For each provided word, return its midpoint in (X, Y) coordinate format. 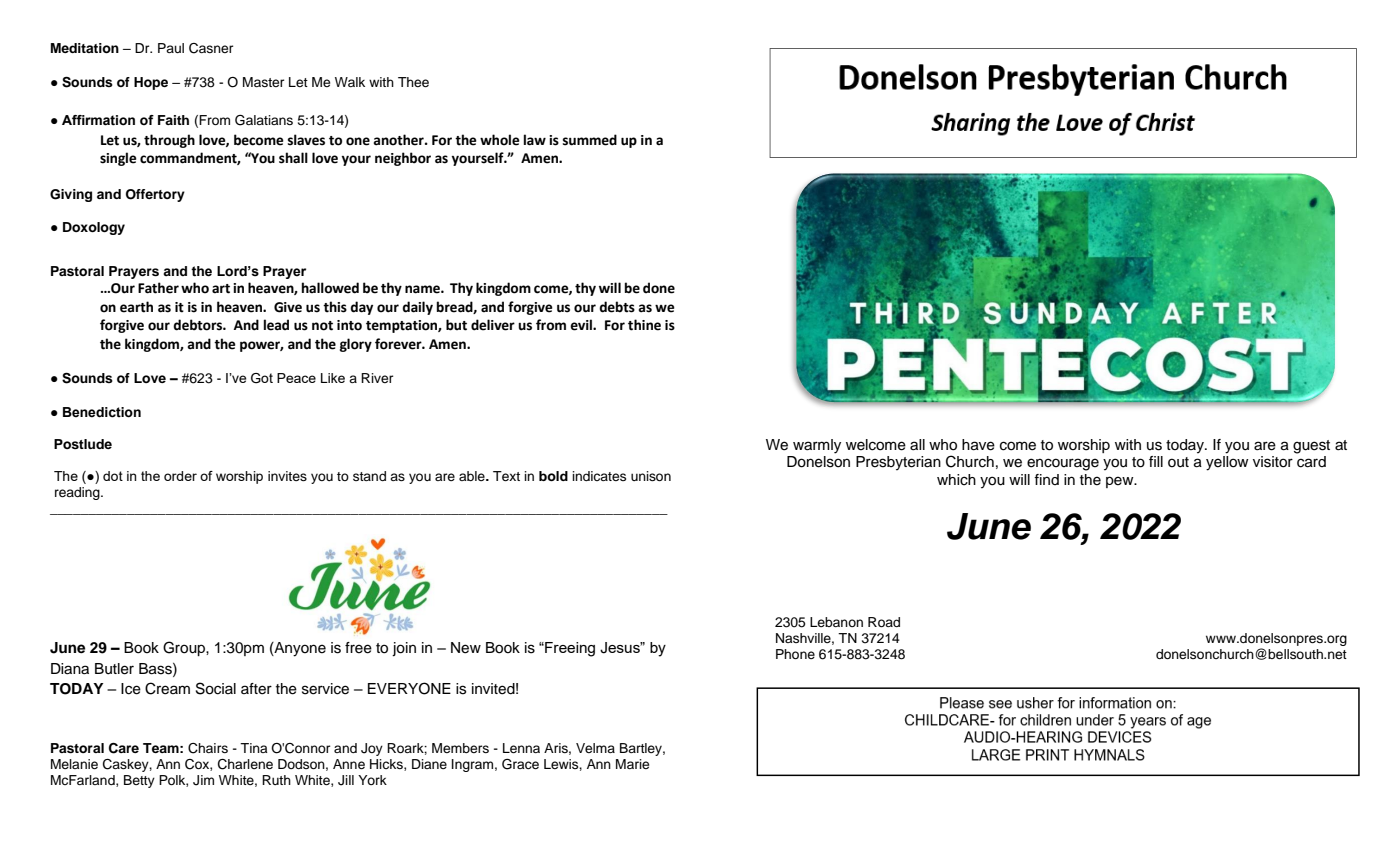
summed (590, 140)
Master (263, 82)
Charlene (245, 764)
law (535, 140)
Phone (795, 654)
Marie (632, 764)
